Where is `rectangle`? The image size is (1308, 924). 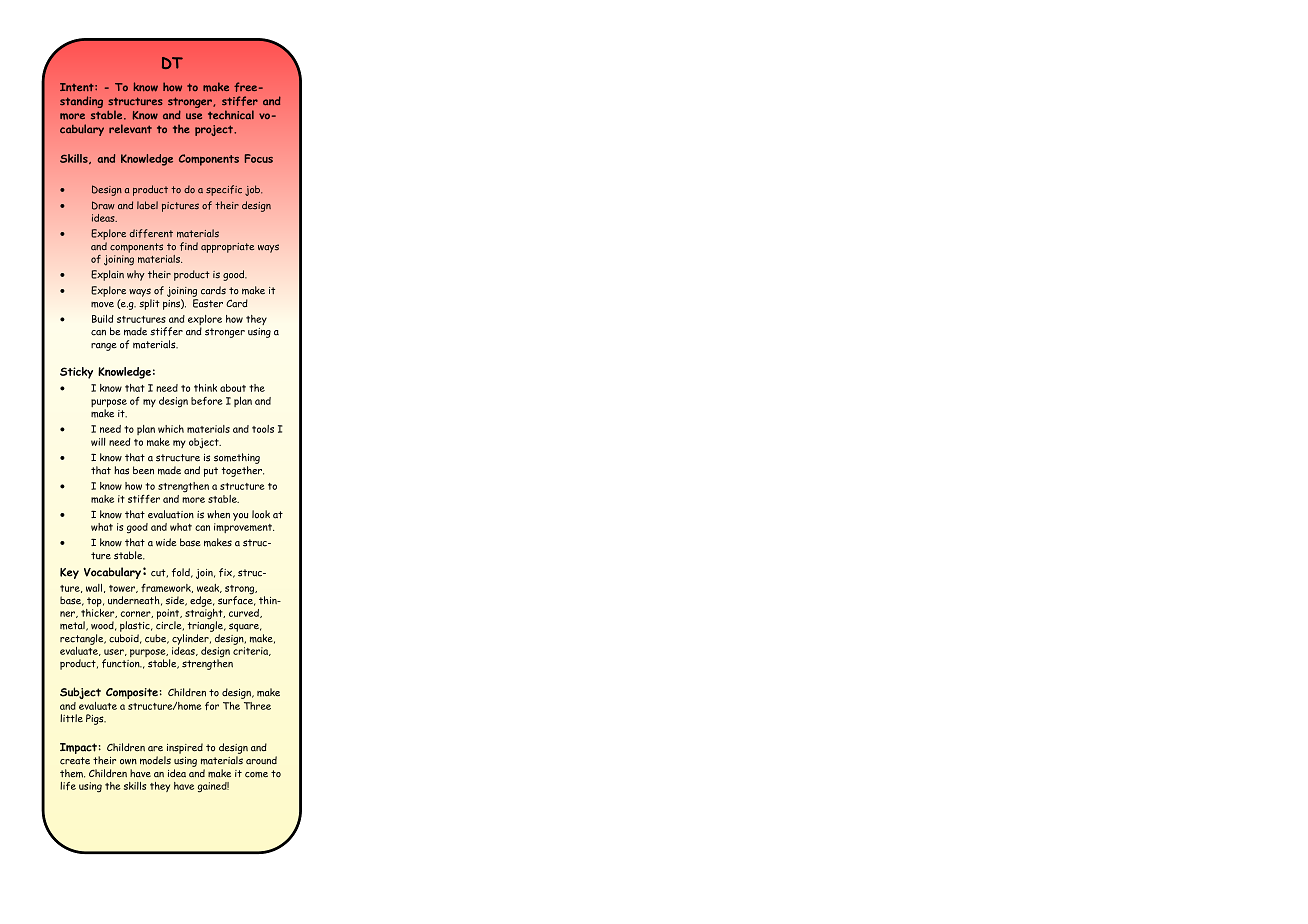
rectangle is located at coordinates (83, 639).
